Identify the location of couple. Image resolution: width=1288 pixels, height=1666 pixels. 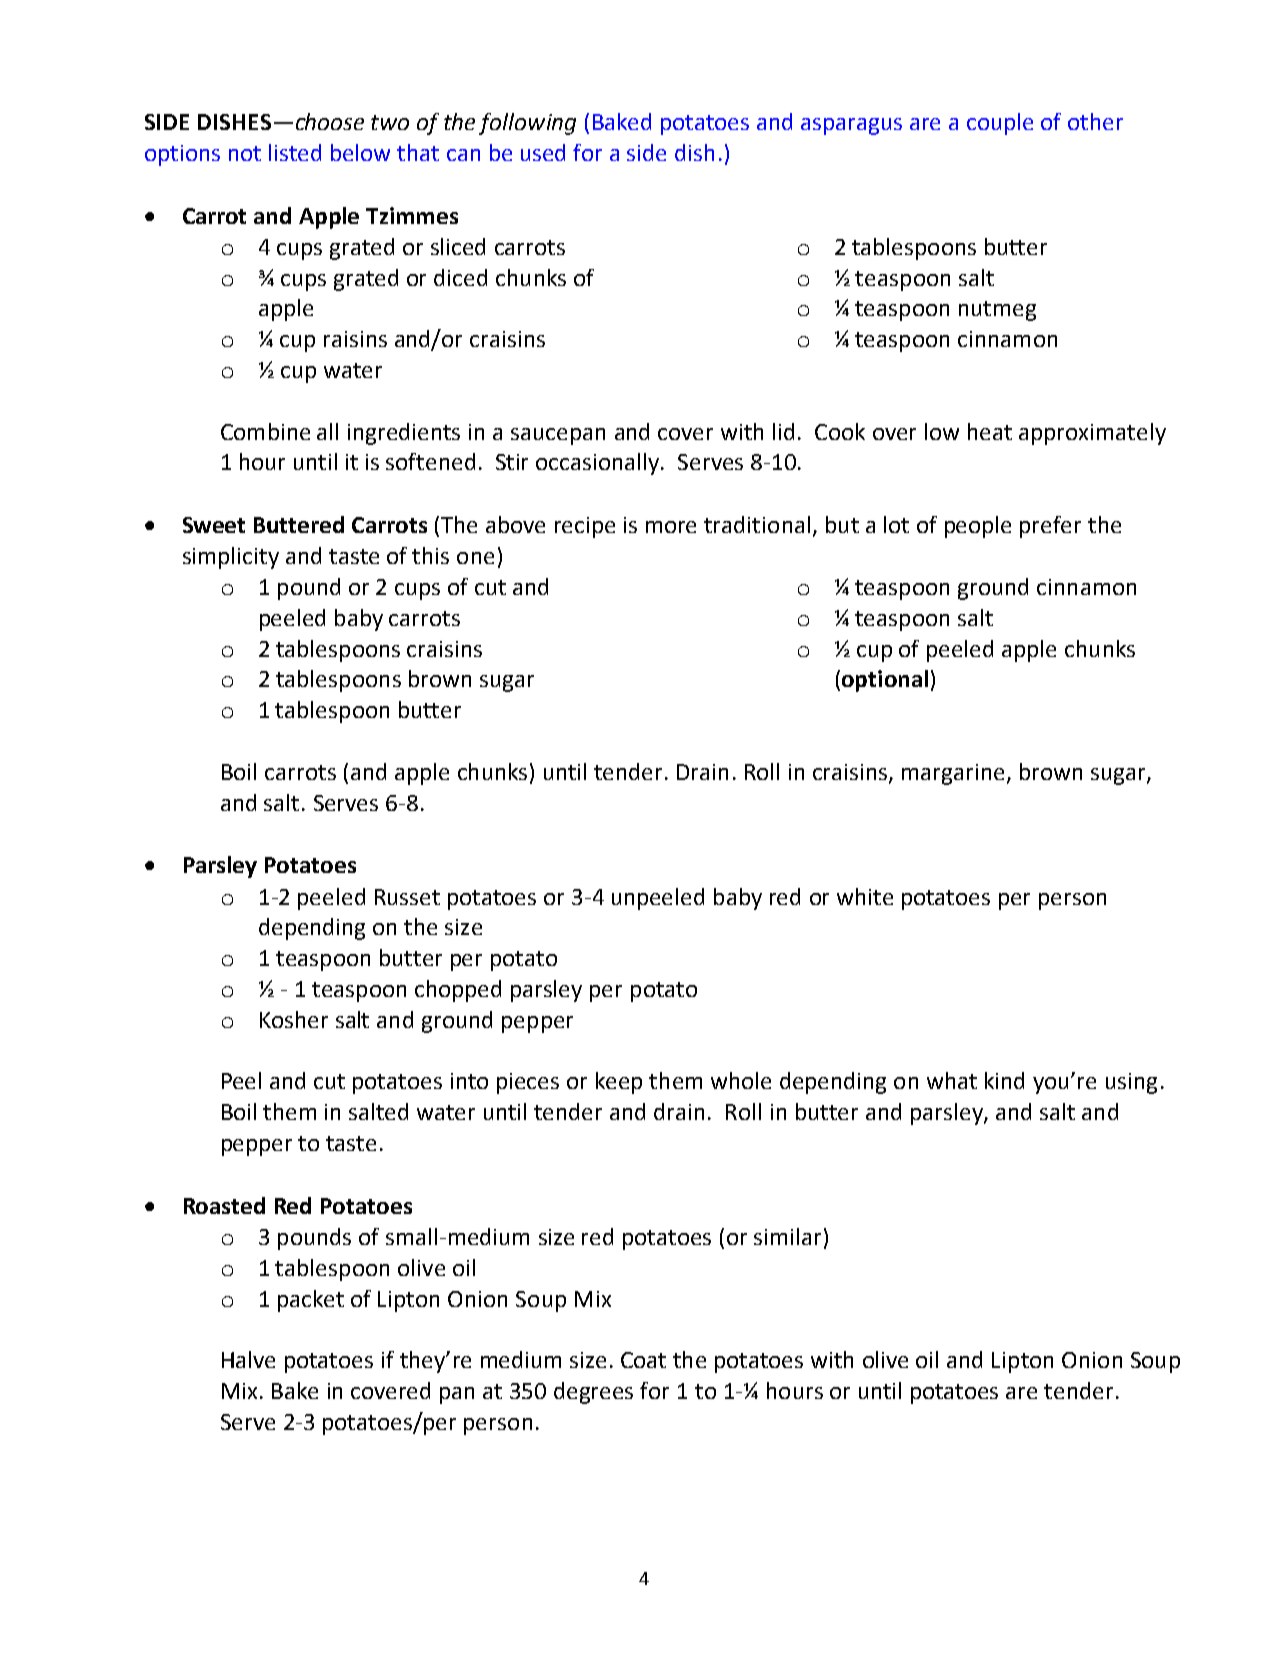
(1000, 124).
